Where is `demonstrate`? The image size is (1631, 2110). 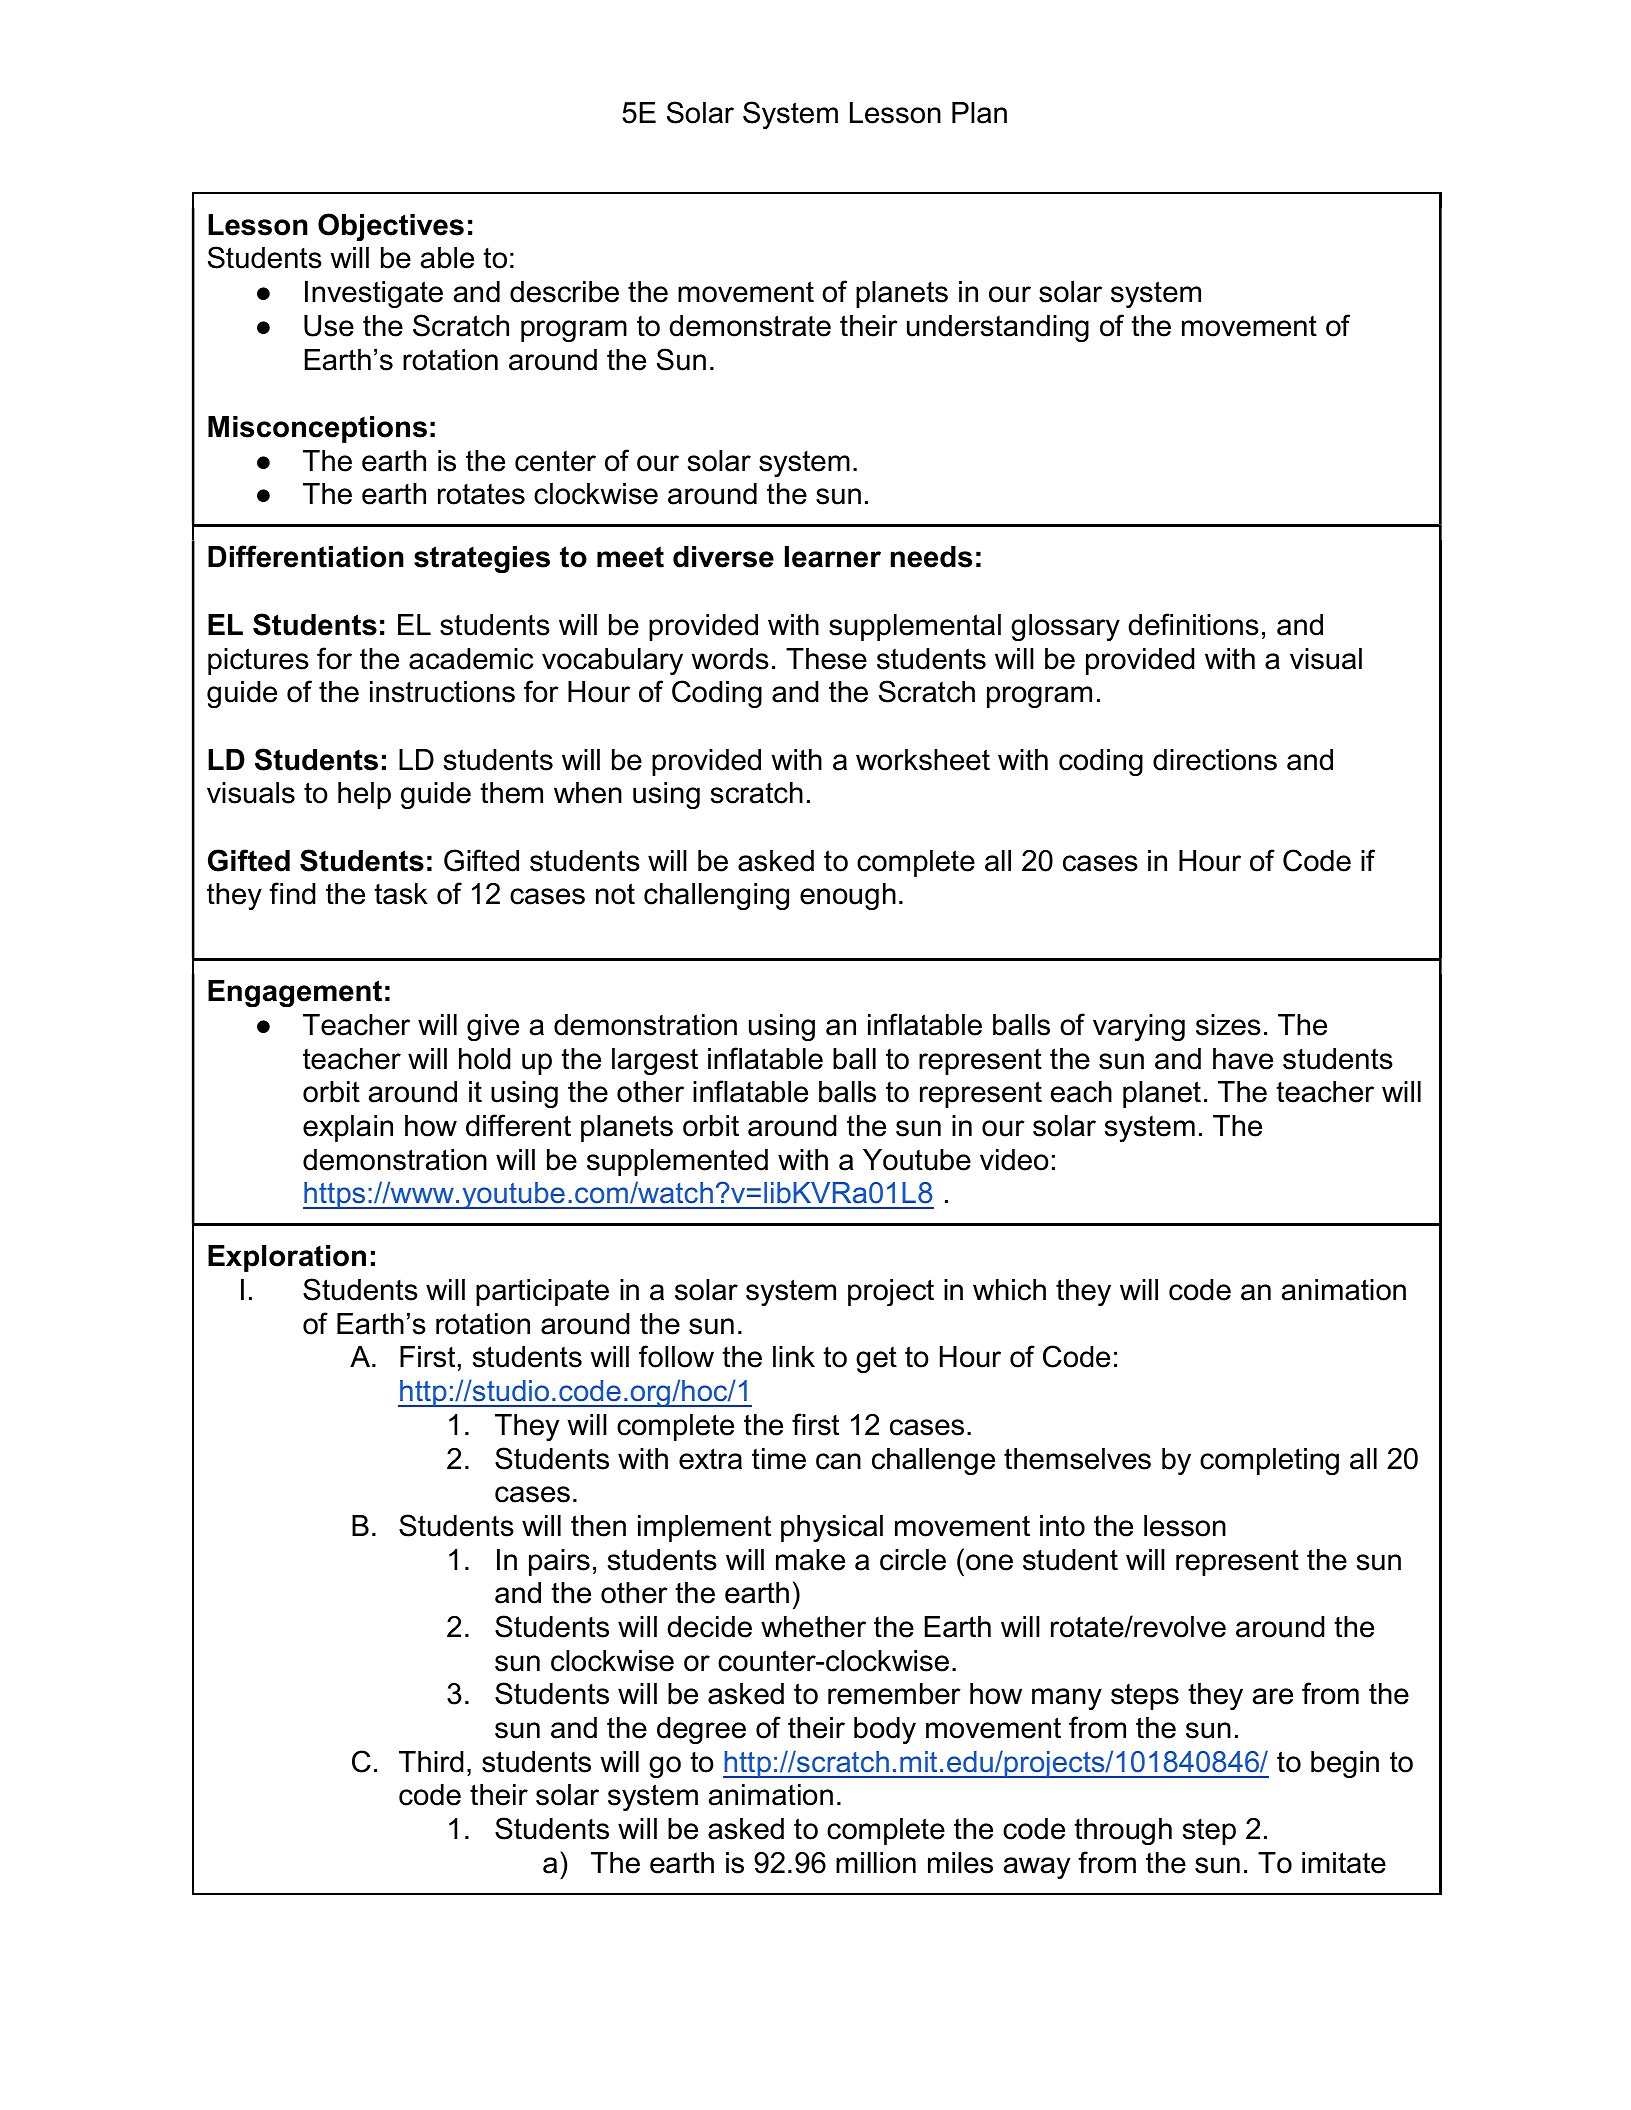
demonstrate is located at coordinates (750, 326).
